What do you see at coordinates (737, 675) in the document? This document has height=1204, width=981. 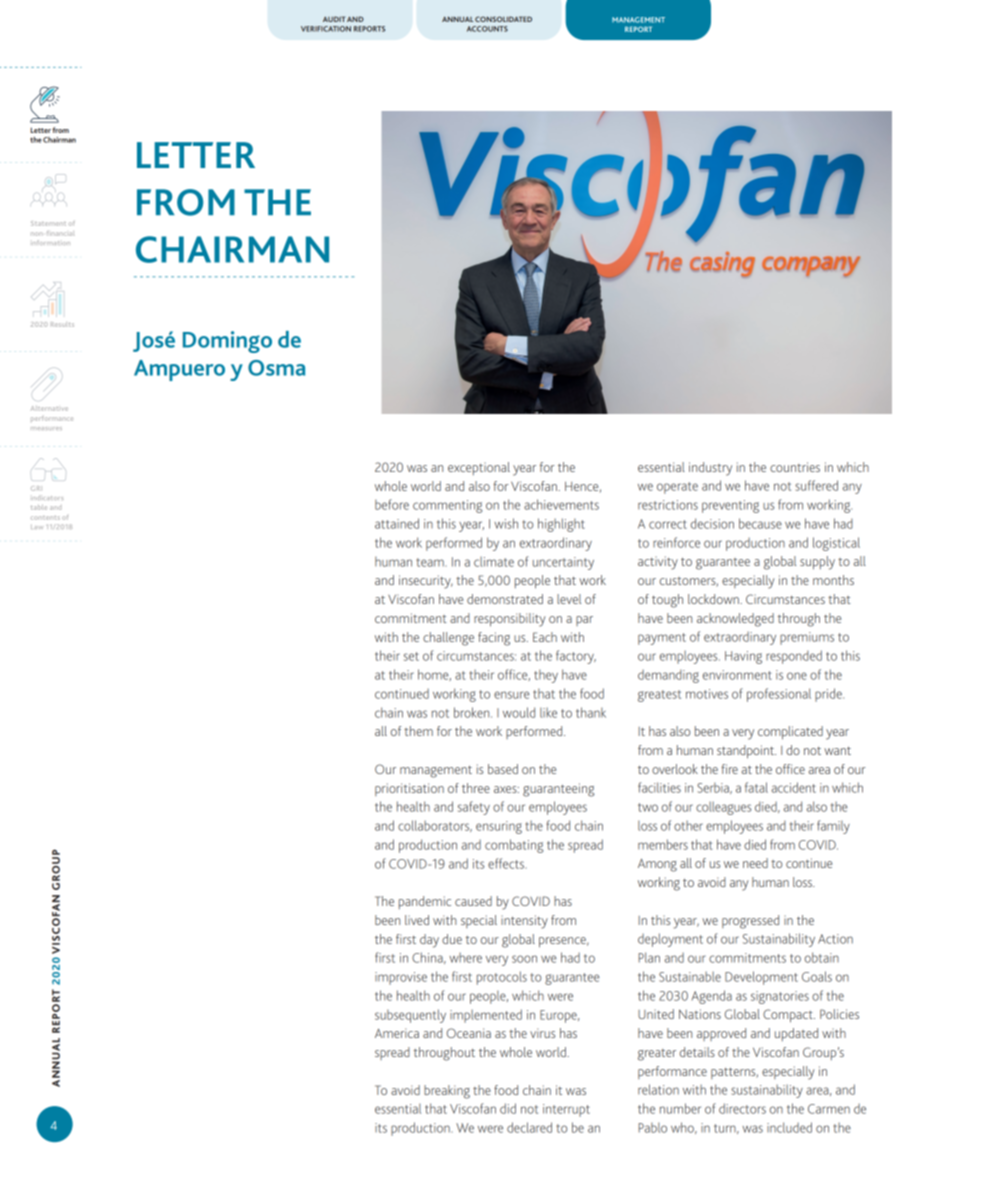 I see `environment` at bounding box center [737, 675].
